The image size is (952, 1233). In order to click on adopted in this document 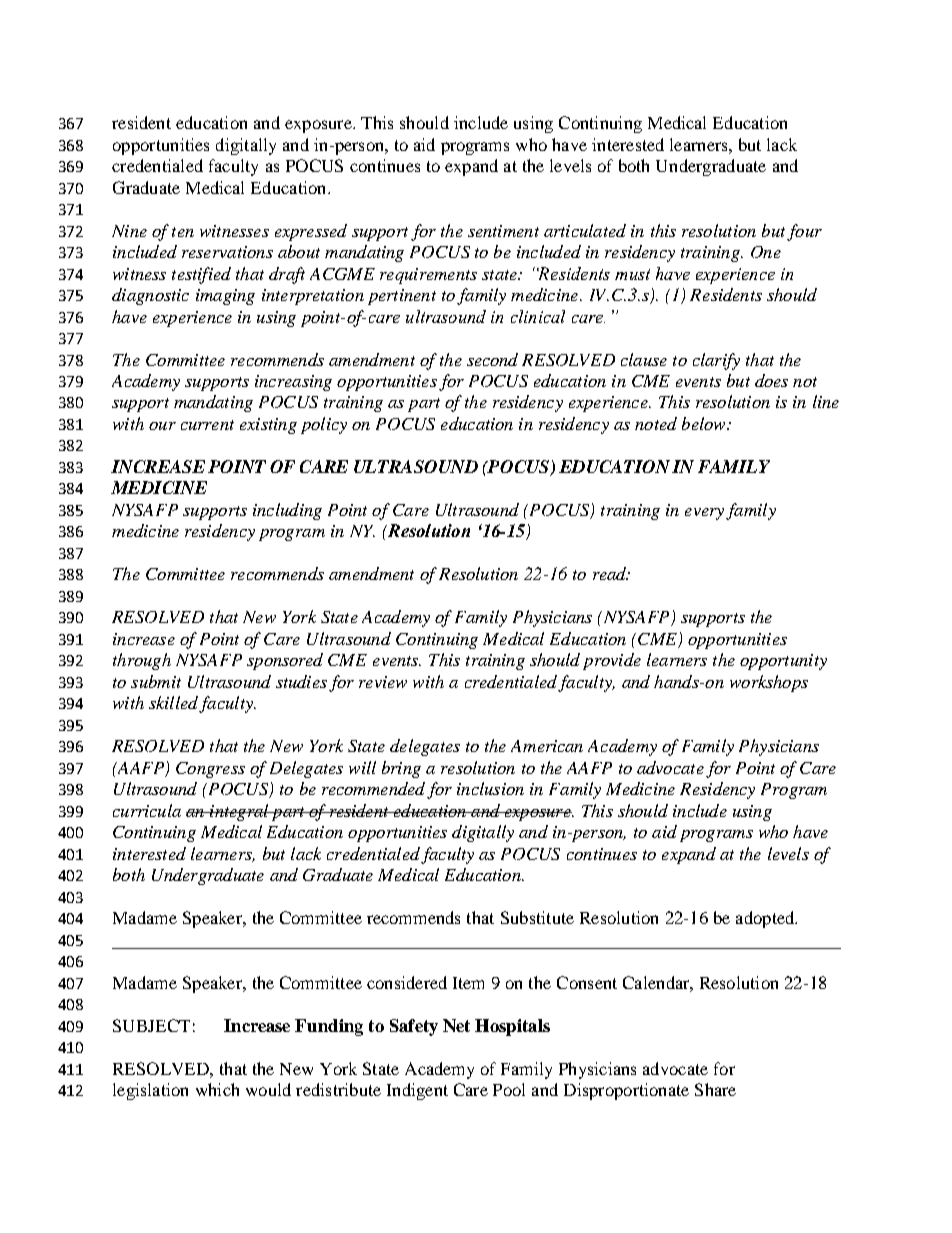, I will do `click(766, 919)`.
